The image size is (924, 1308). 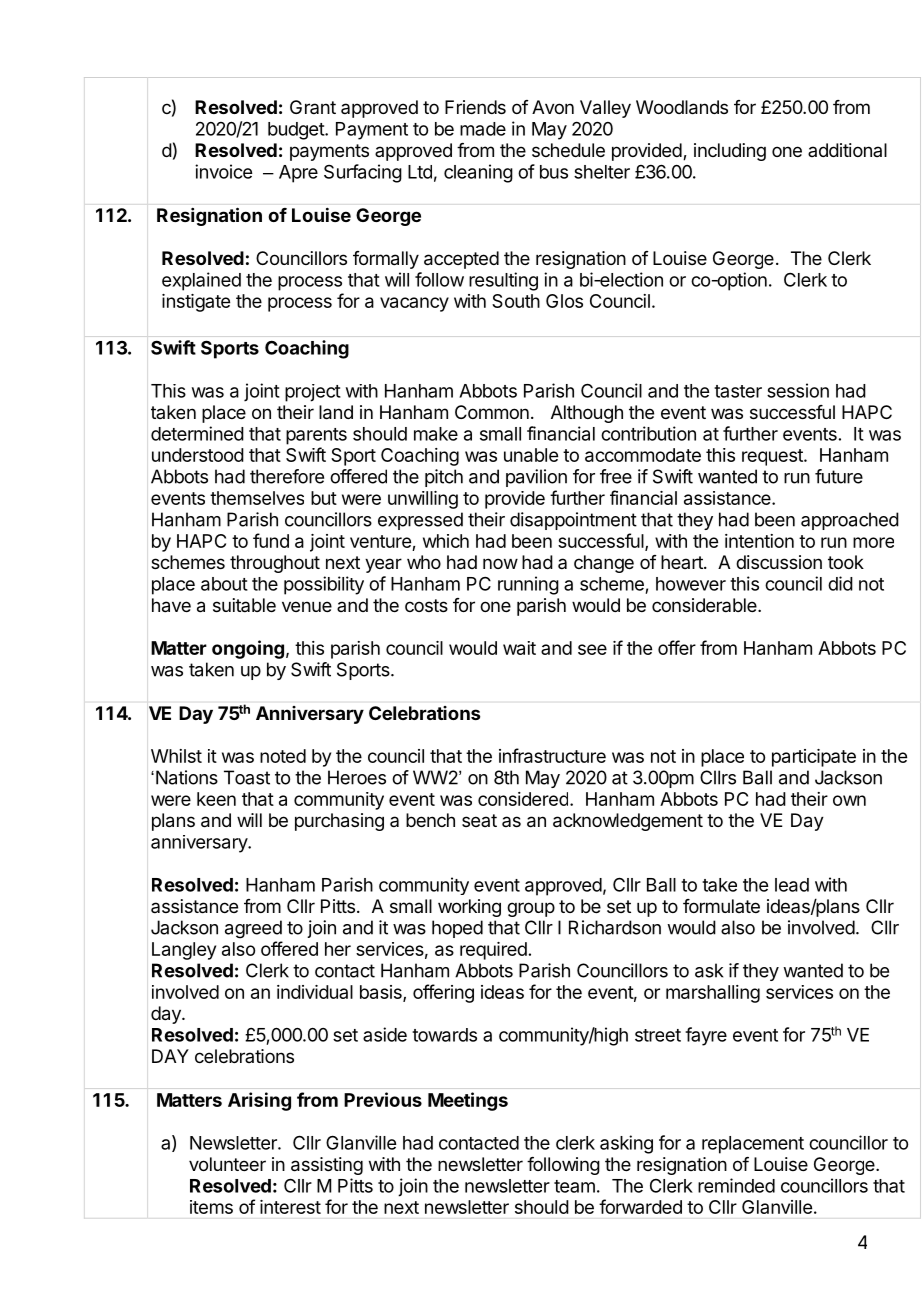 What do you see at coordinates (523, 799) in the screenshot?
I see `considered` at bounding box center [523, 799].
